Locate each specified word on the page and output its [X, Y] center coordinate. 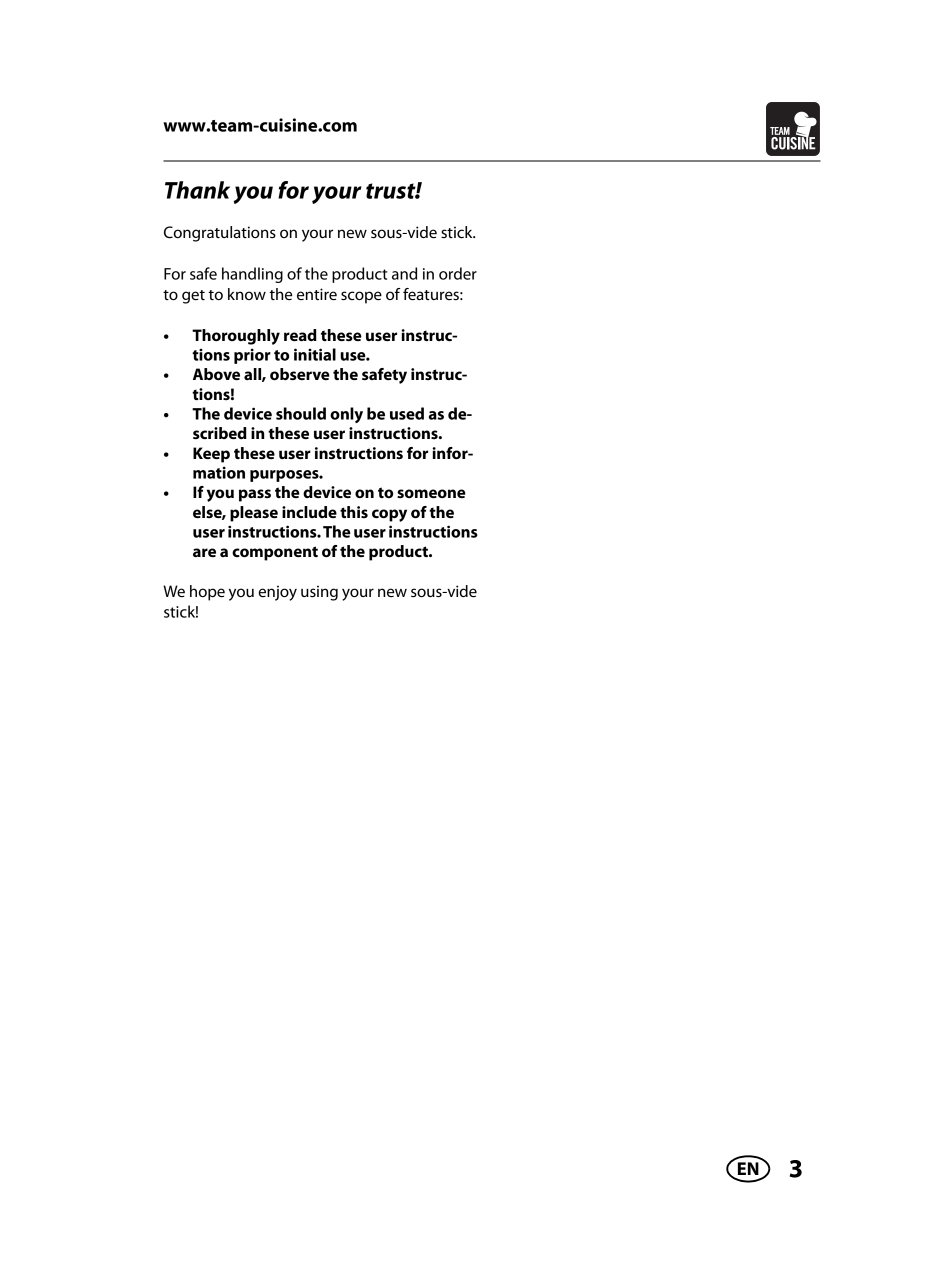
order [458, 273]
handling [252, 275]
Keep [211, 455]
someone [431, 493]
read [300, 335]
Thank [197, 190]
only [346, 415]
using [319, 593]
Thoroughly [236, 337]
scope [361, 297]
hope [207, 593]
